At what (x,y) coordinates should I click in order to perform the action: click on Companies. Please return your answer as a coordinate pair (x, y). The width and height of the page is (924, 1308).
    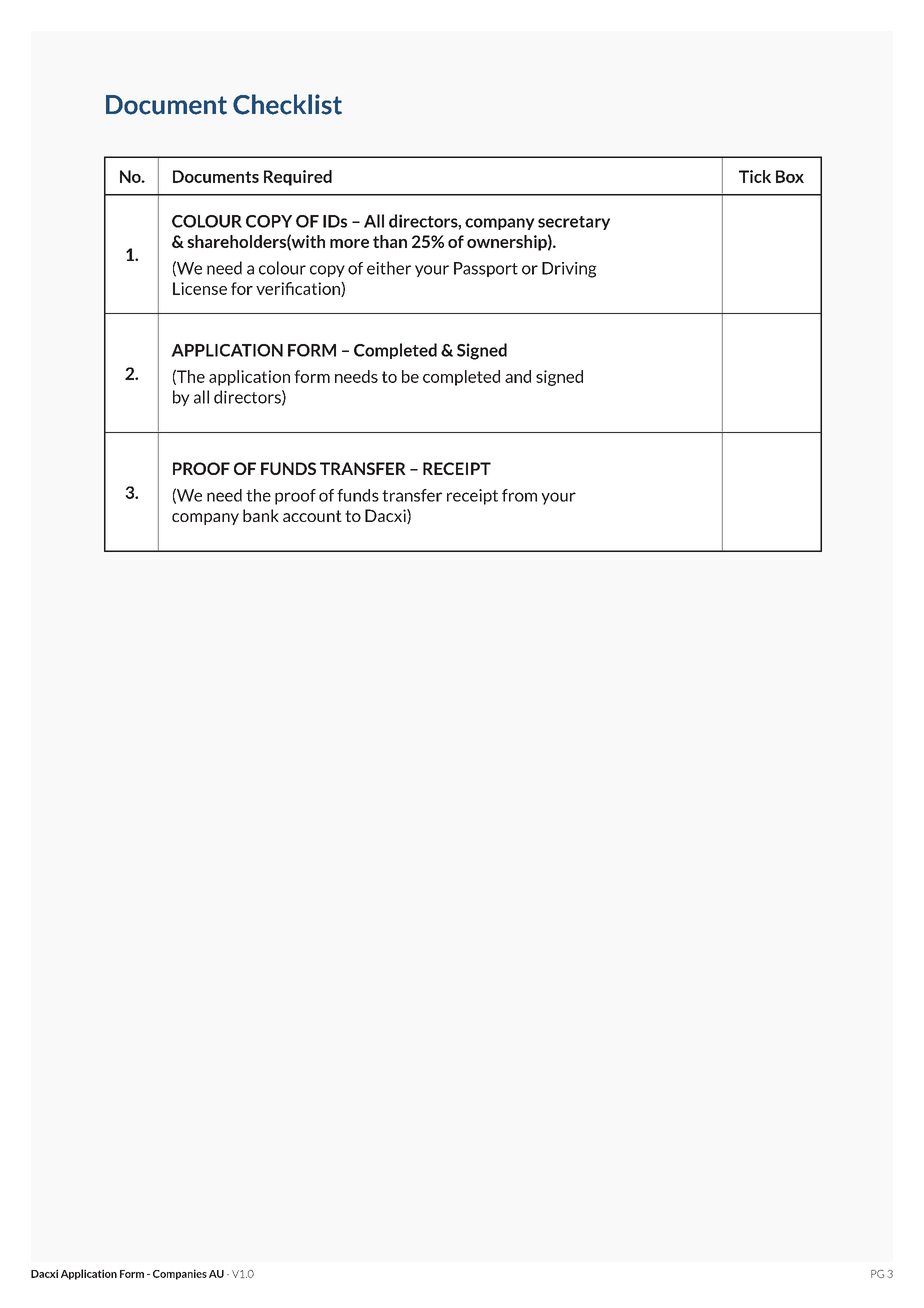
    Looking at the image, I should click on (180, 1274).
